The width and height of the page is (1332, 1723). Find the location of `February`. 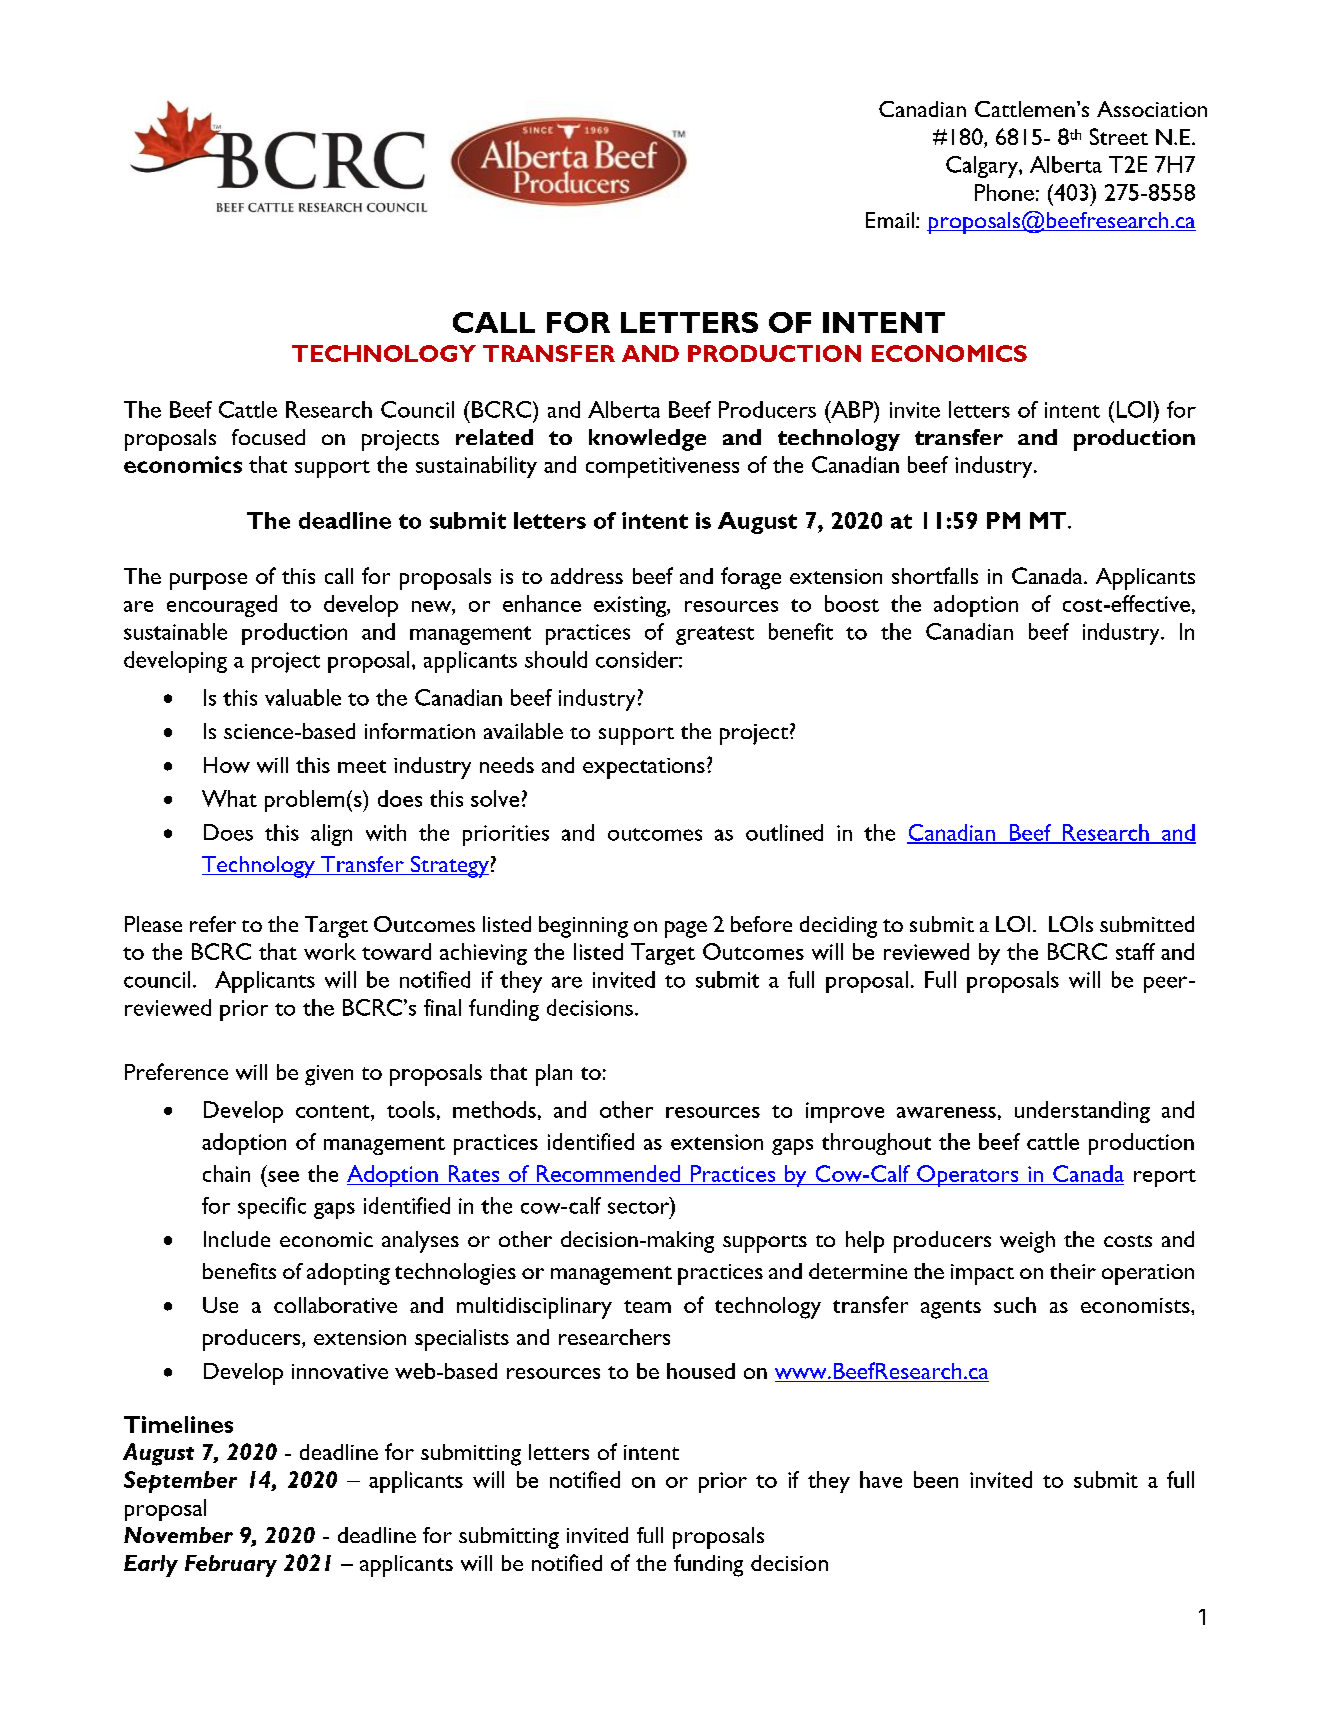

February is located at coordinates (231, 1566).
